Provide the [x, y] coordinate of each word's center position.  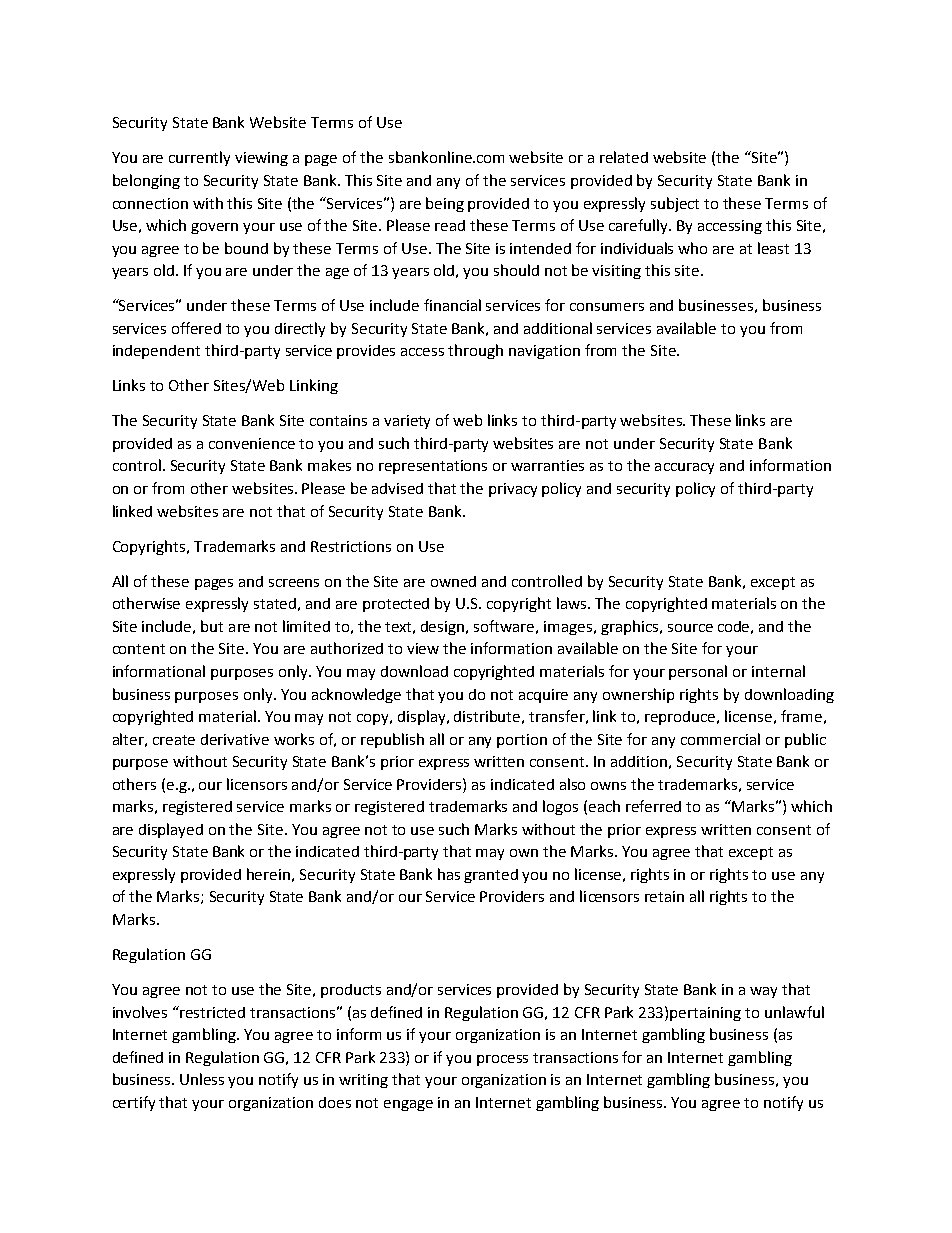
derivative [235, 739]
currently [199, 158]
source [690, 628]
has [449, 874]
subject [675, 204]
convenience [252, 443]
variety [407, 422]
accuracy [684, 468]
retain [664, 896]
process [502, 1060]
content [139, 649]
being [445, 204]
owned [453, 581]
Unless [202, 1079]
